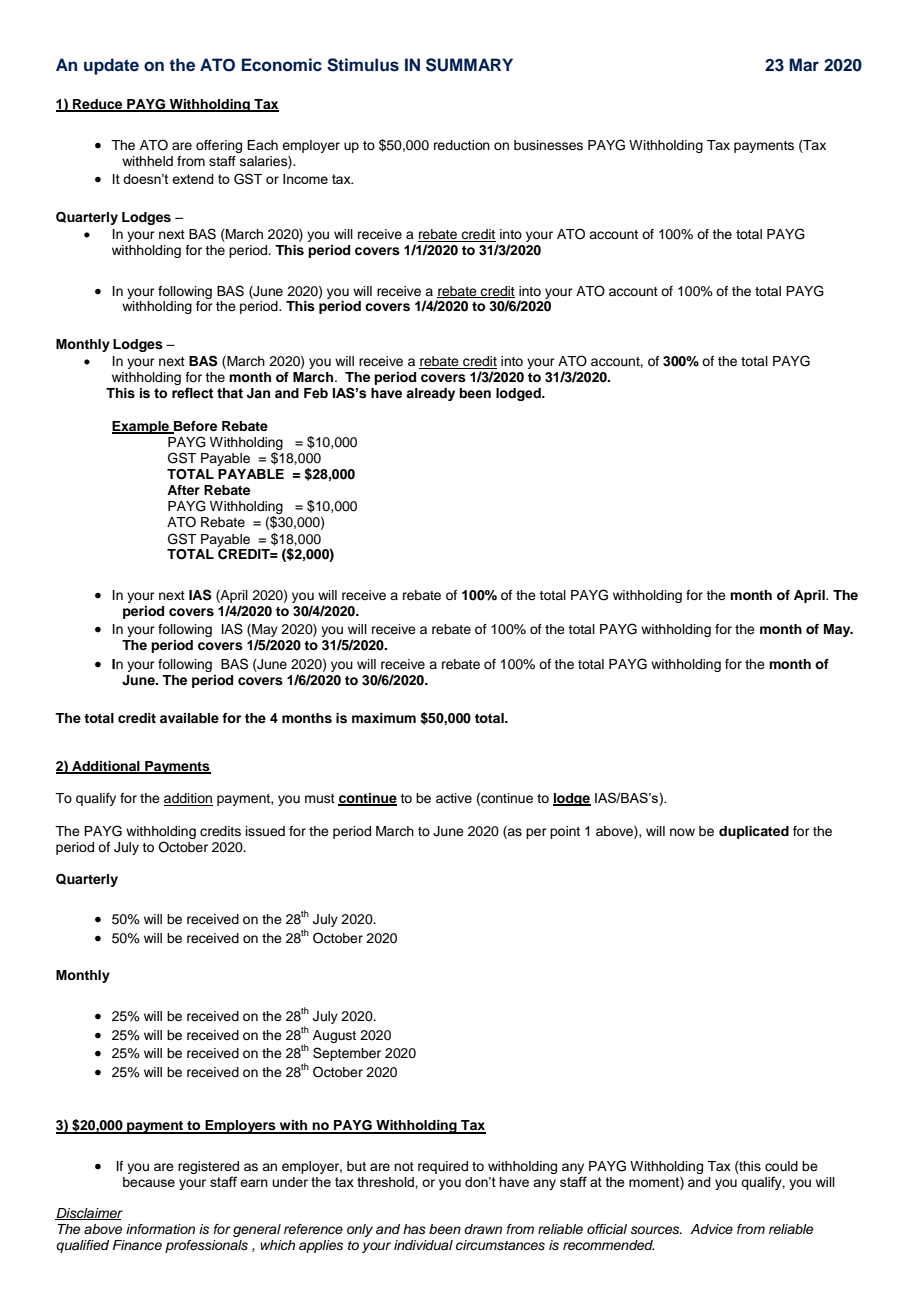  Describe the element at coordinates (754, 832) in the screenshot. I see `duplicated` at that location.
